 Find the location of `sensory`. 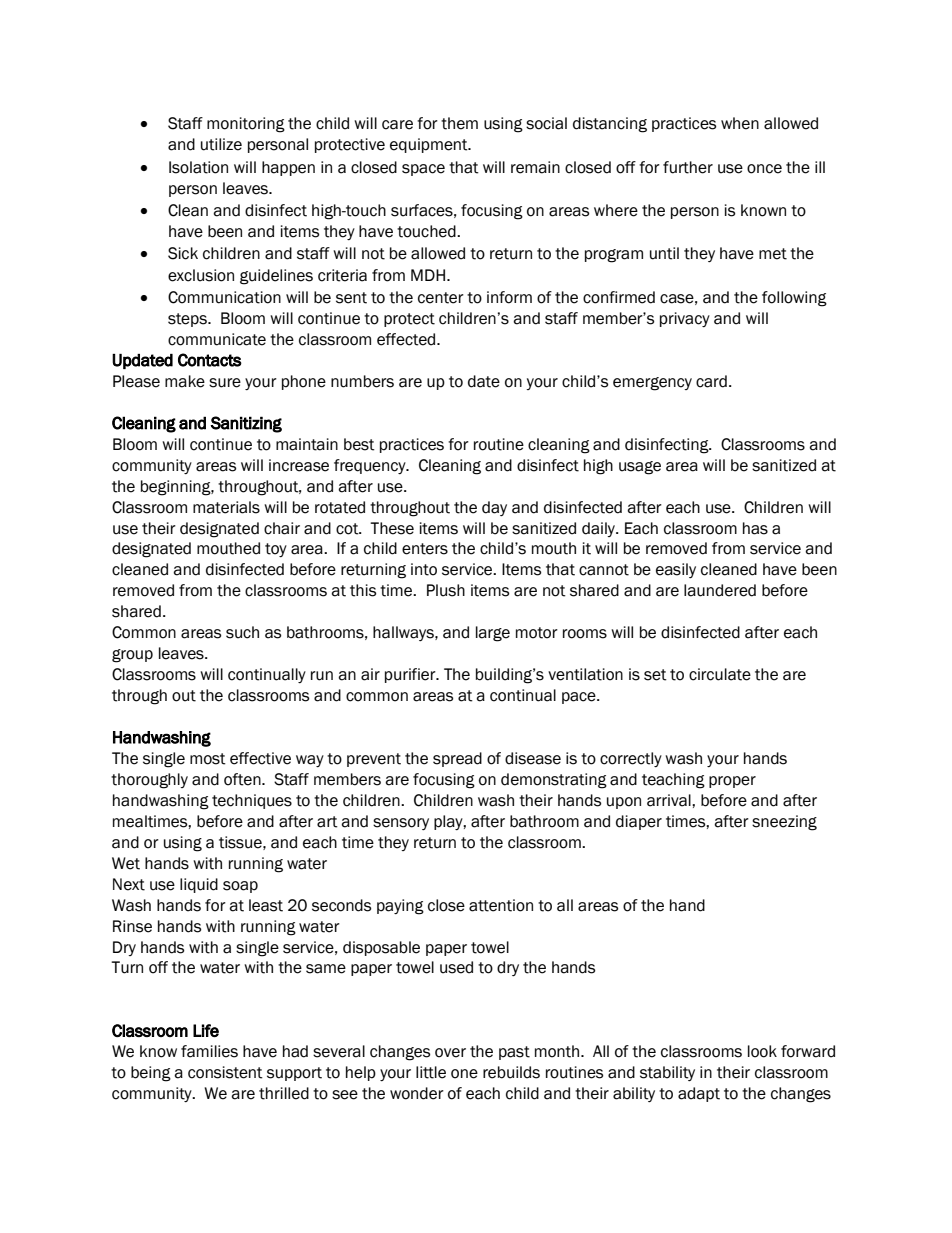

sensory is located at coordinates (401, 824).
